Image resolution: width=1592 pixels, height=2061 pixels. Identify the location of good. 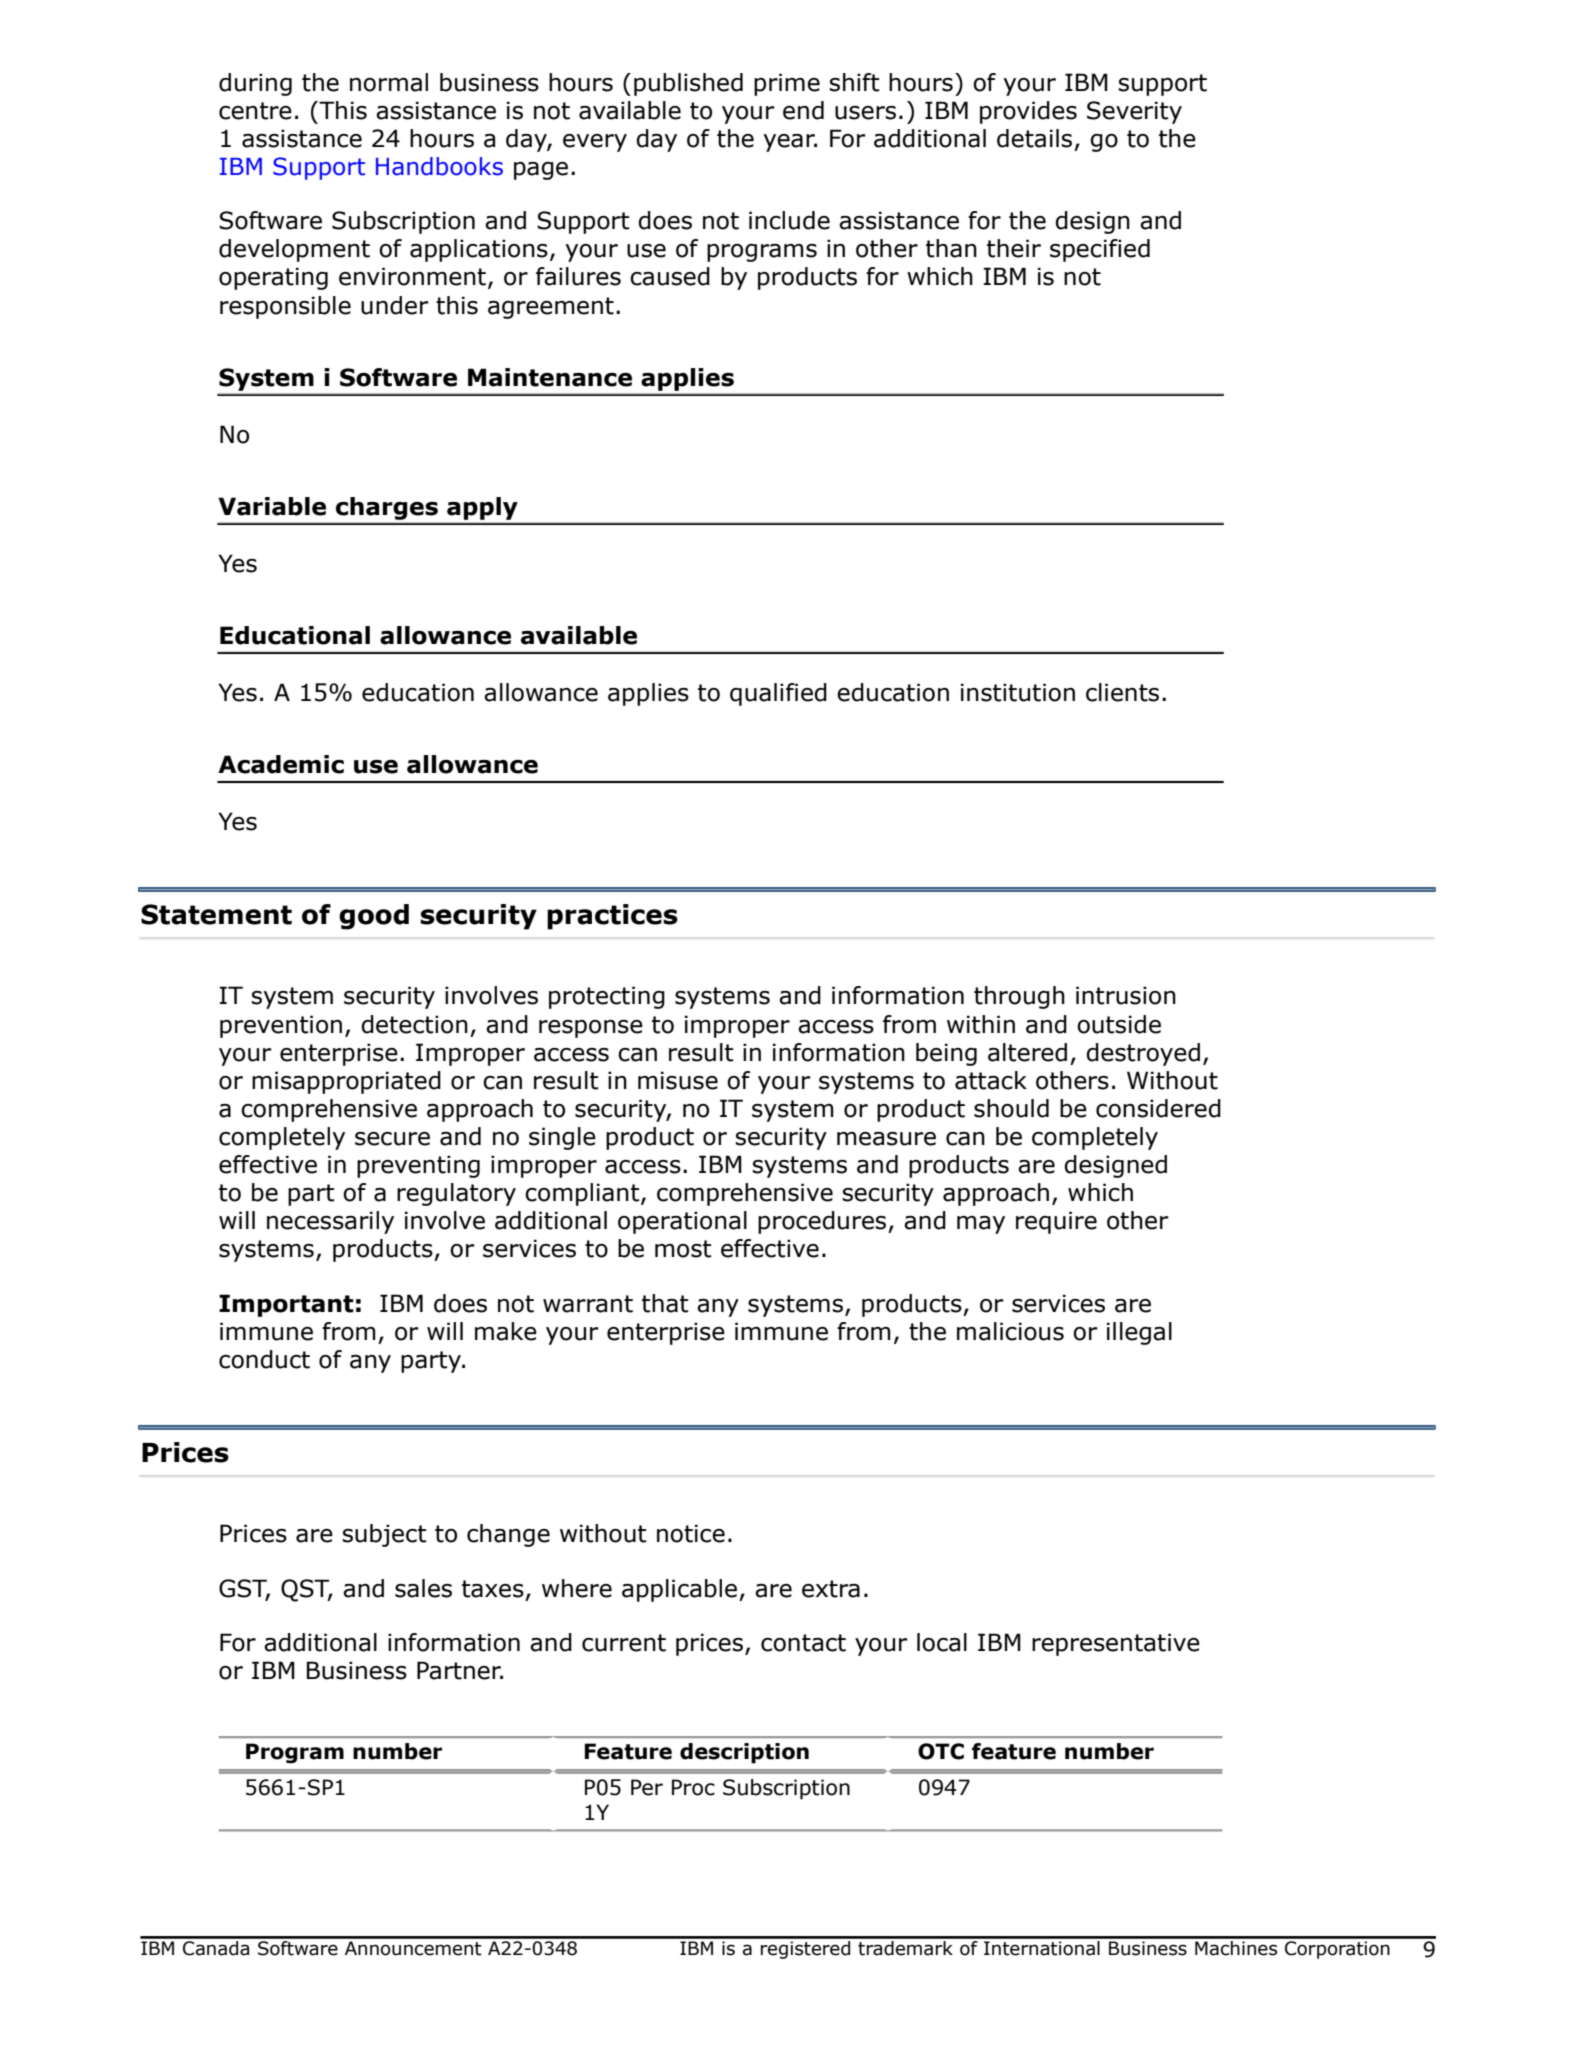
(374, 917).
